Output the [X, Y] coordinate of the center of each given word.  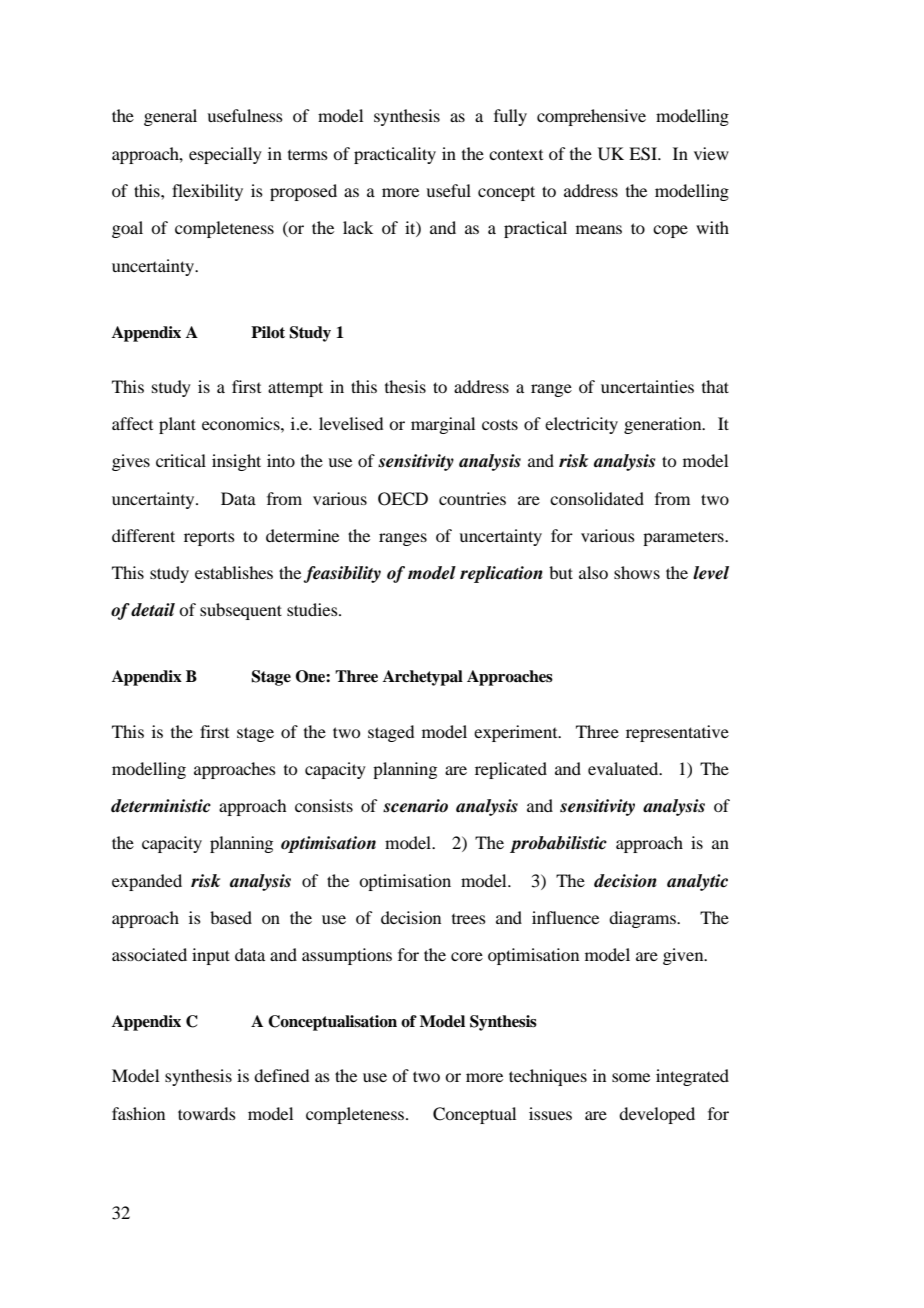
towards [207, 1113]
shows [637, 572]
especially [225, 155]
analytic [697, 882]
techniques [548, 1077]
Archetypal [423, 678]
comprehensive [591, 117]
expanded [147, 882]
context [516, 154]
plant [177, 425]
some [631, 1077]
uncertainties [647, 386]
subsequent [241, 611]
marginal [443, 425]
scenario [415, 806]
